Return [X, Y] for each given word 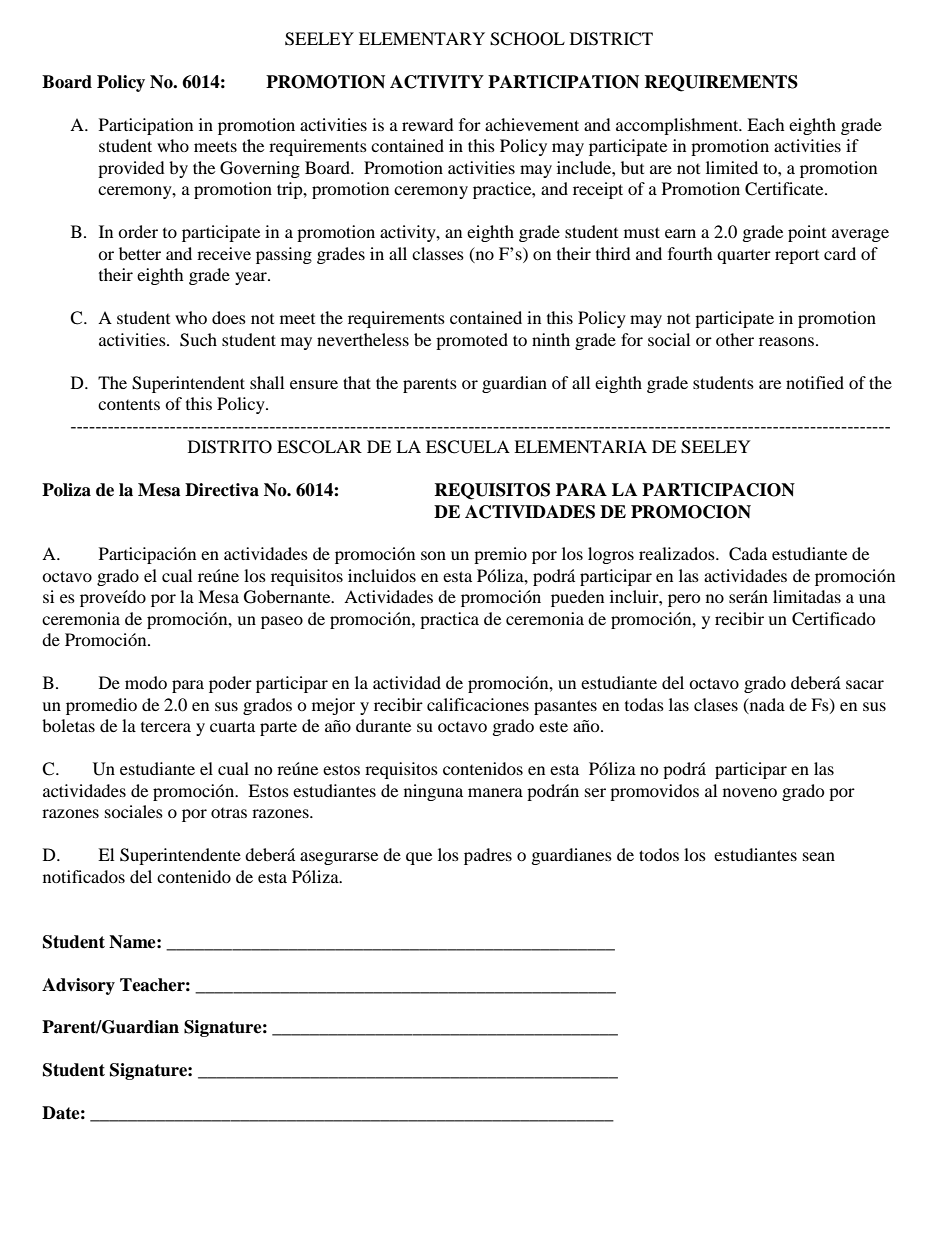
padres [488, 856]
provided [131, 169]
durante [383, 725]
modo [146, 682]
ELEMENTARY [422, 38]
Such [198, 340]
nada [766, 705]
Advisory [78, 986]
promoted [472, 341]
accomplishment [678, 126]
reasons [786, 341]
